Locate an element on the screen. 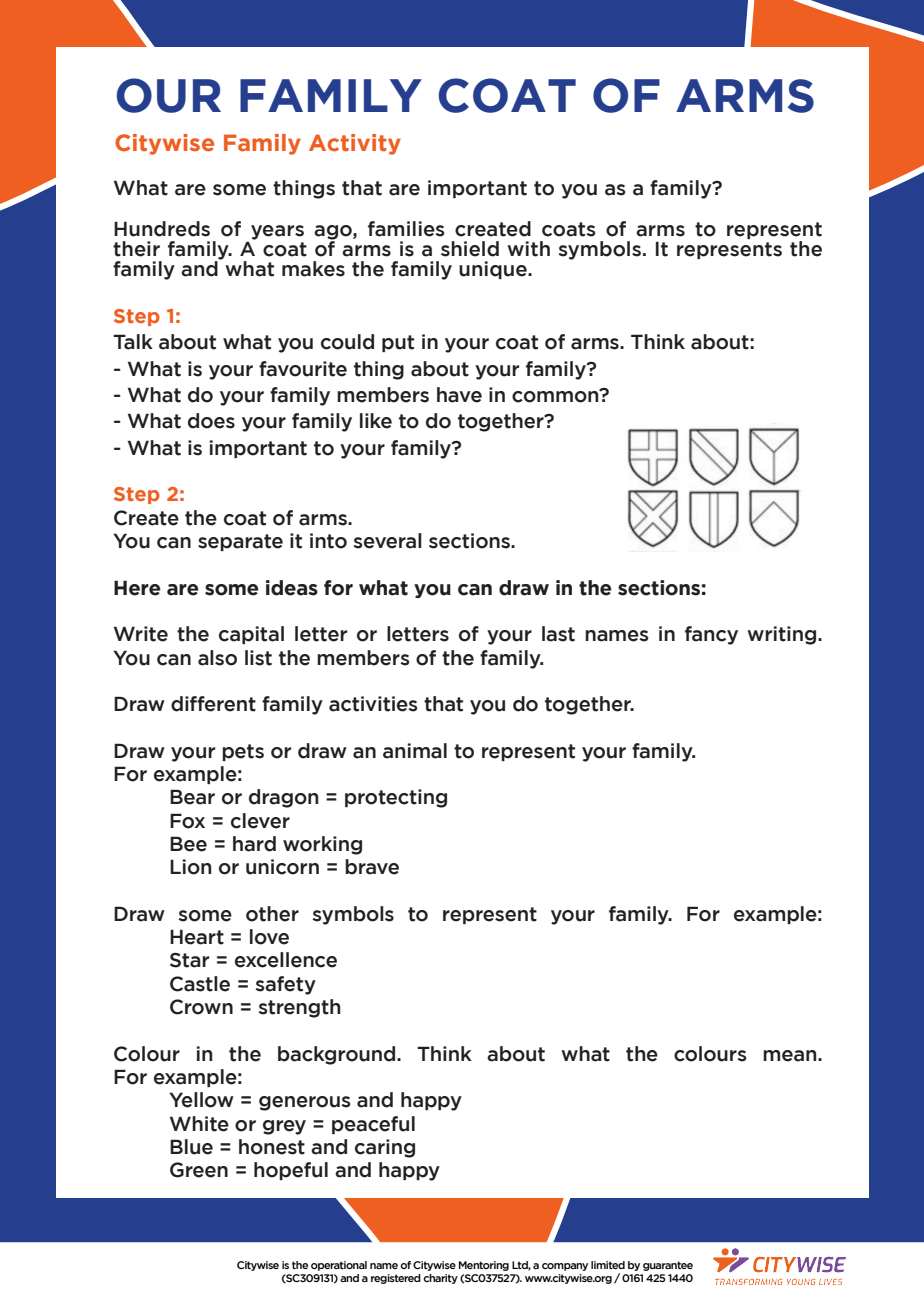 The width and height of the screenshot is (924, 1308). different is located at coordinates (213, 704).
